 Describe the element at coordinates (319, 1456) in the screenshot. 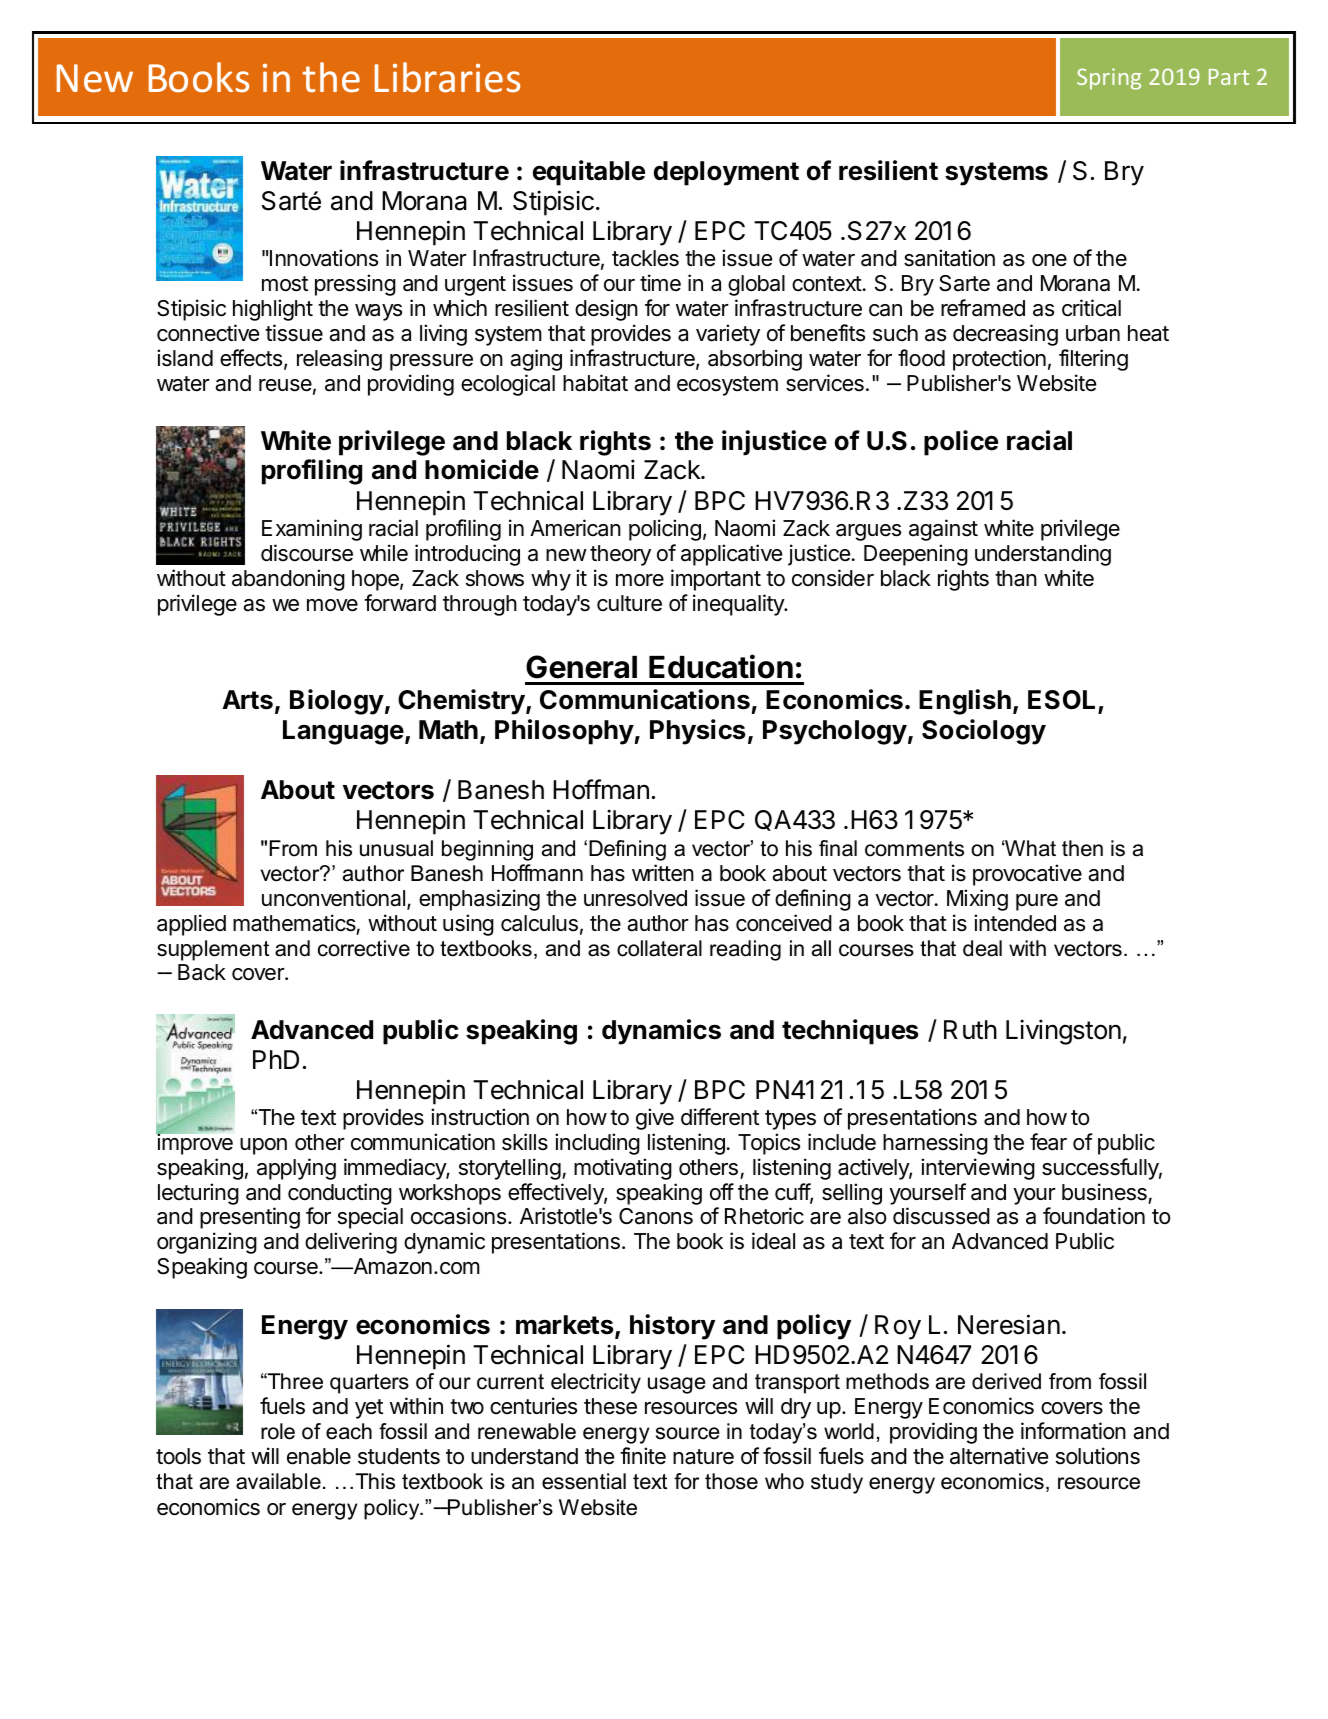

I see `enable` at that location.
